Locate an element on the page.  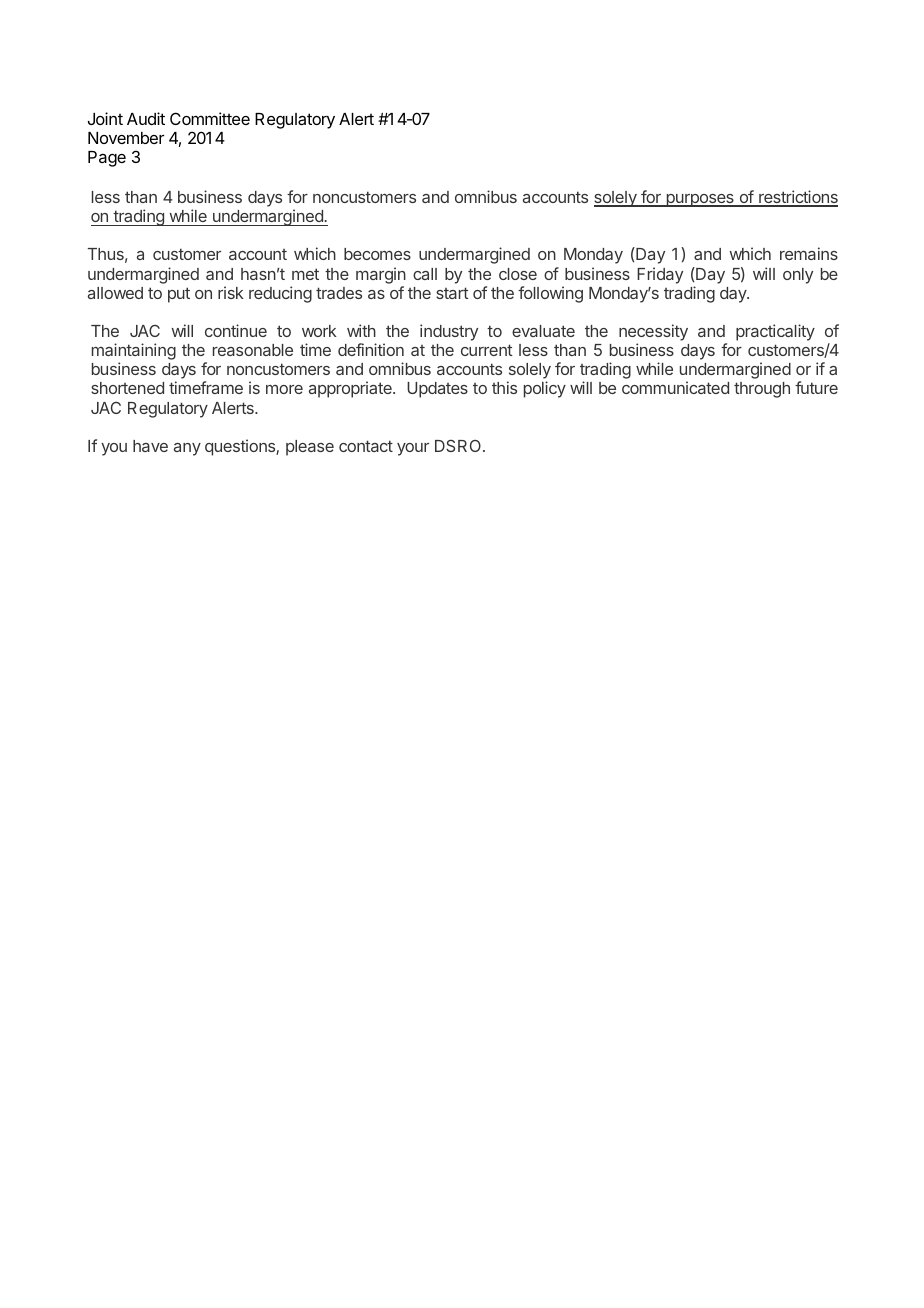
Committee is located at coordinates (210, 118).
